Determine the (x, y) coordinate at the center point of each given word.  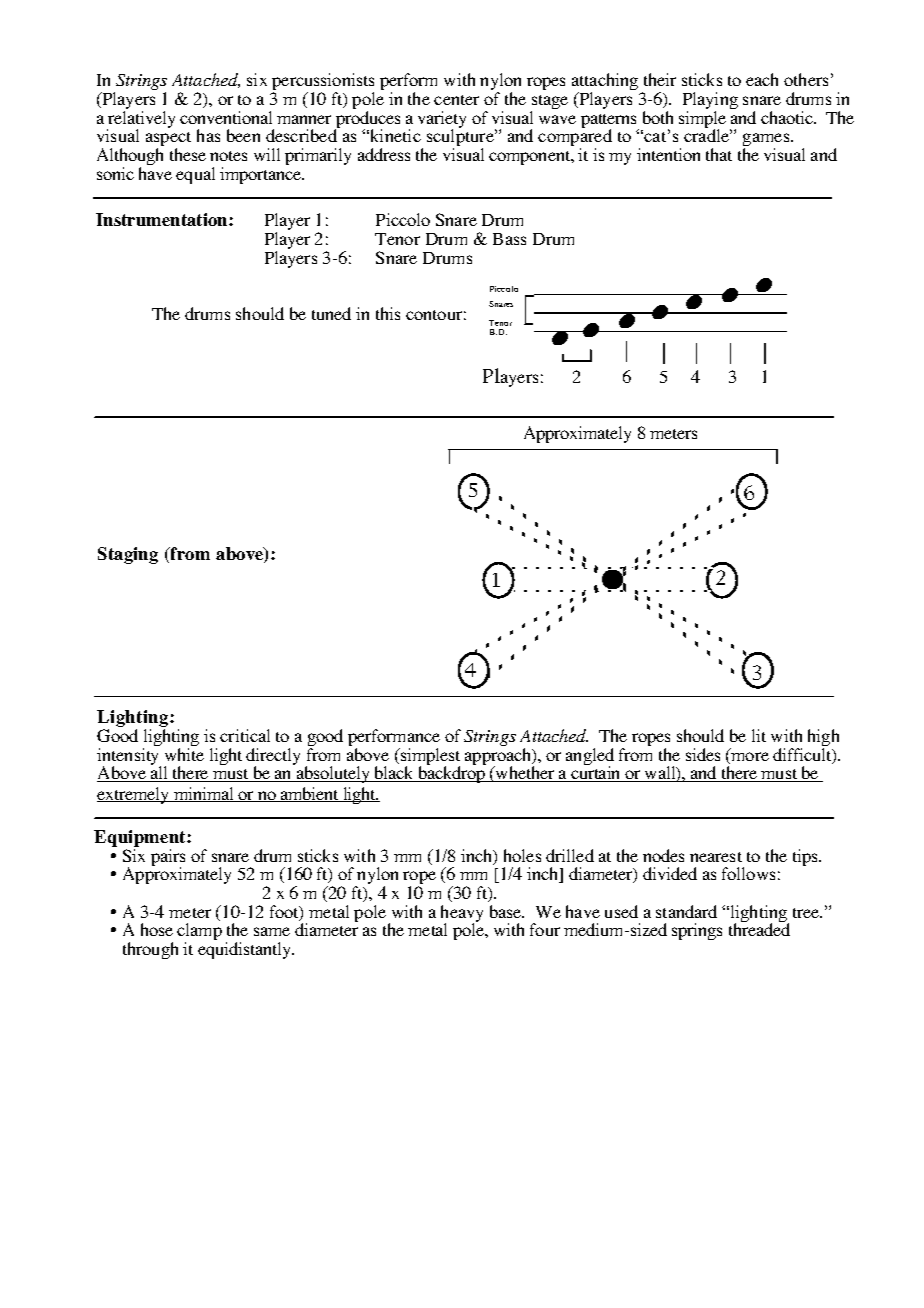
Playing (710, 102)
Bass (509, 239)
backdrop (452, 774)
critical (245, 735)
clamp (199, 933)
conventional (226, 117)
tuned (331, 313)
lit (759, 735)
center (456, 100)
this (388, 313)
